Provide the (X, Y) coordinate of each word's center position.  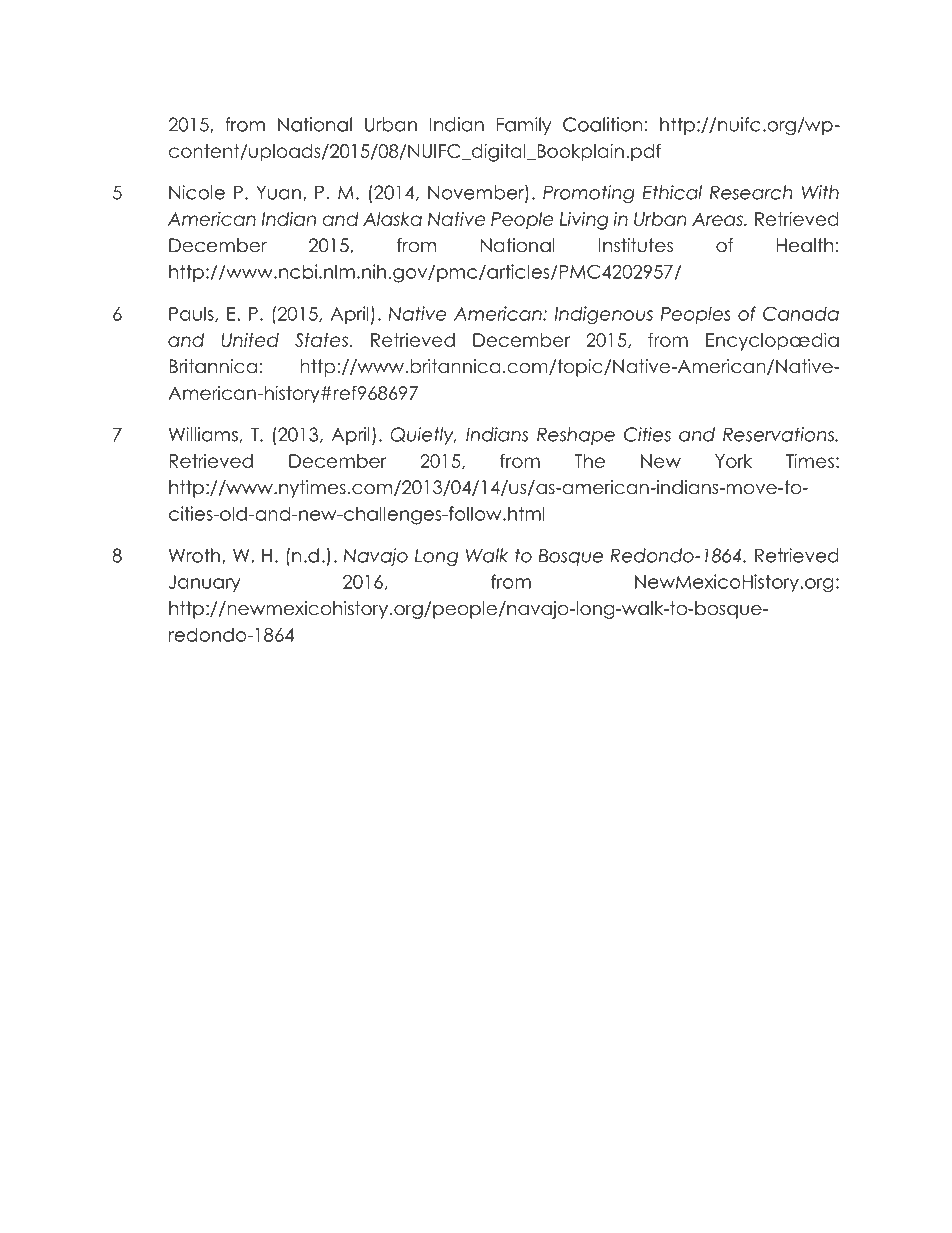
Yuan (278, 193)
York (733, 461)
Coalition (602, 124)
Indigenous (604, 315)
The (590, 461)
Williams (203, 434)
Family (524, 126)
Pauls (192, 314)
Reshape (576, 436)
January (204, 583)
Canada (801, 313)
